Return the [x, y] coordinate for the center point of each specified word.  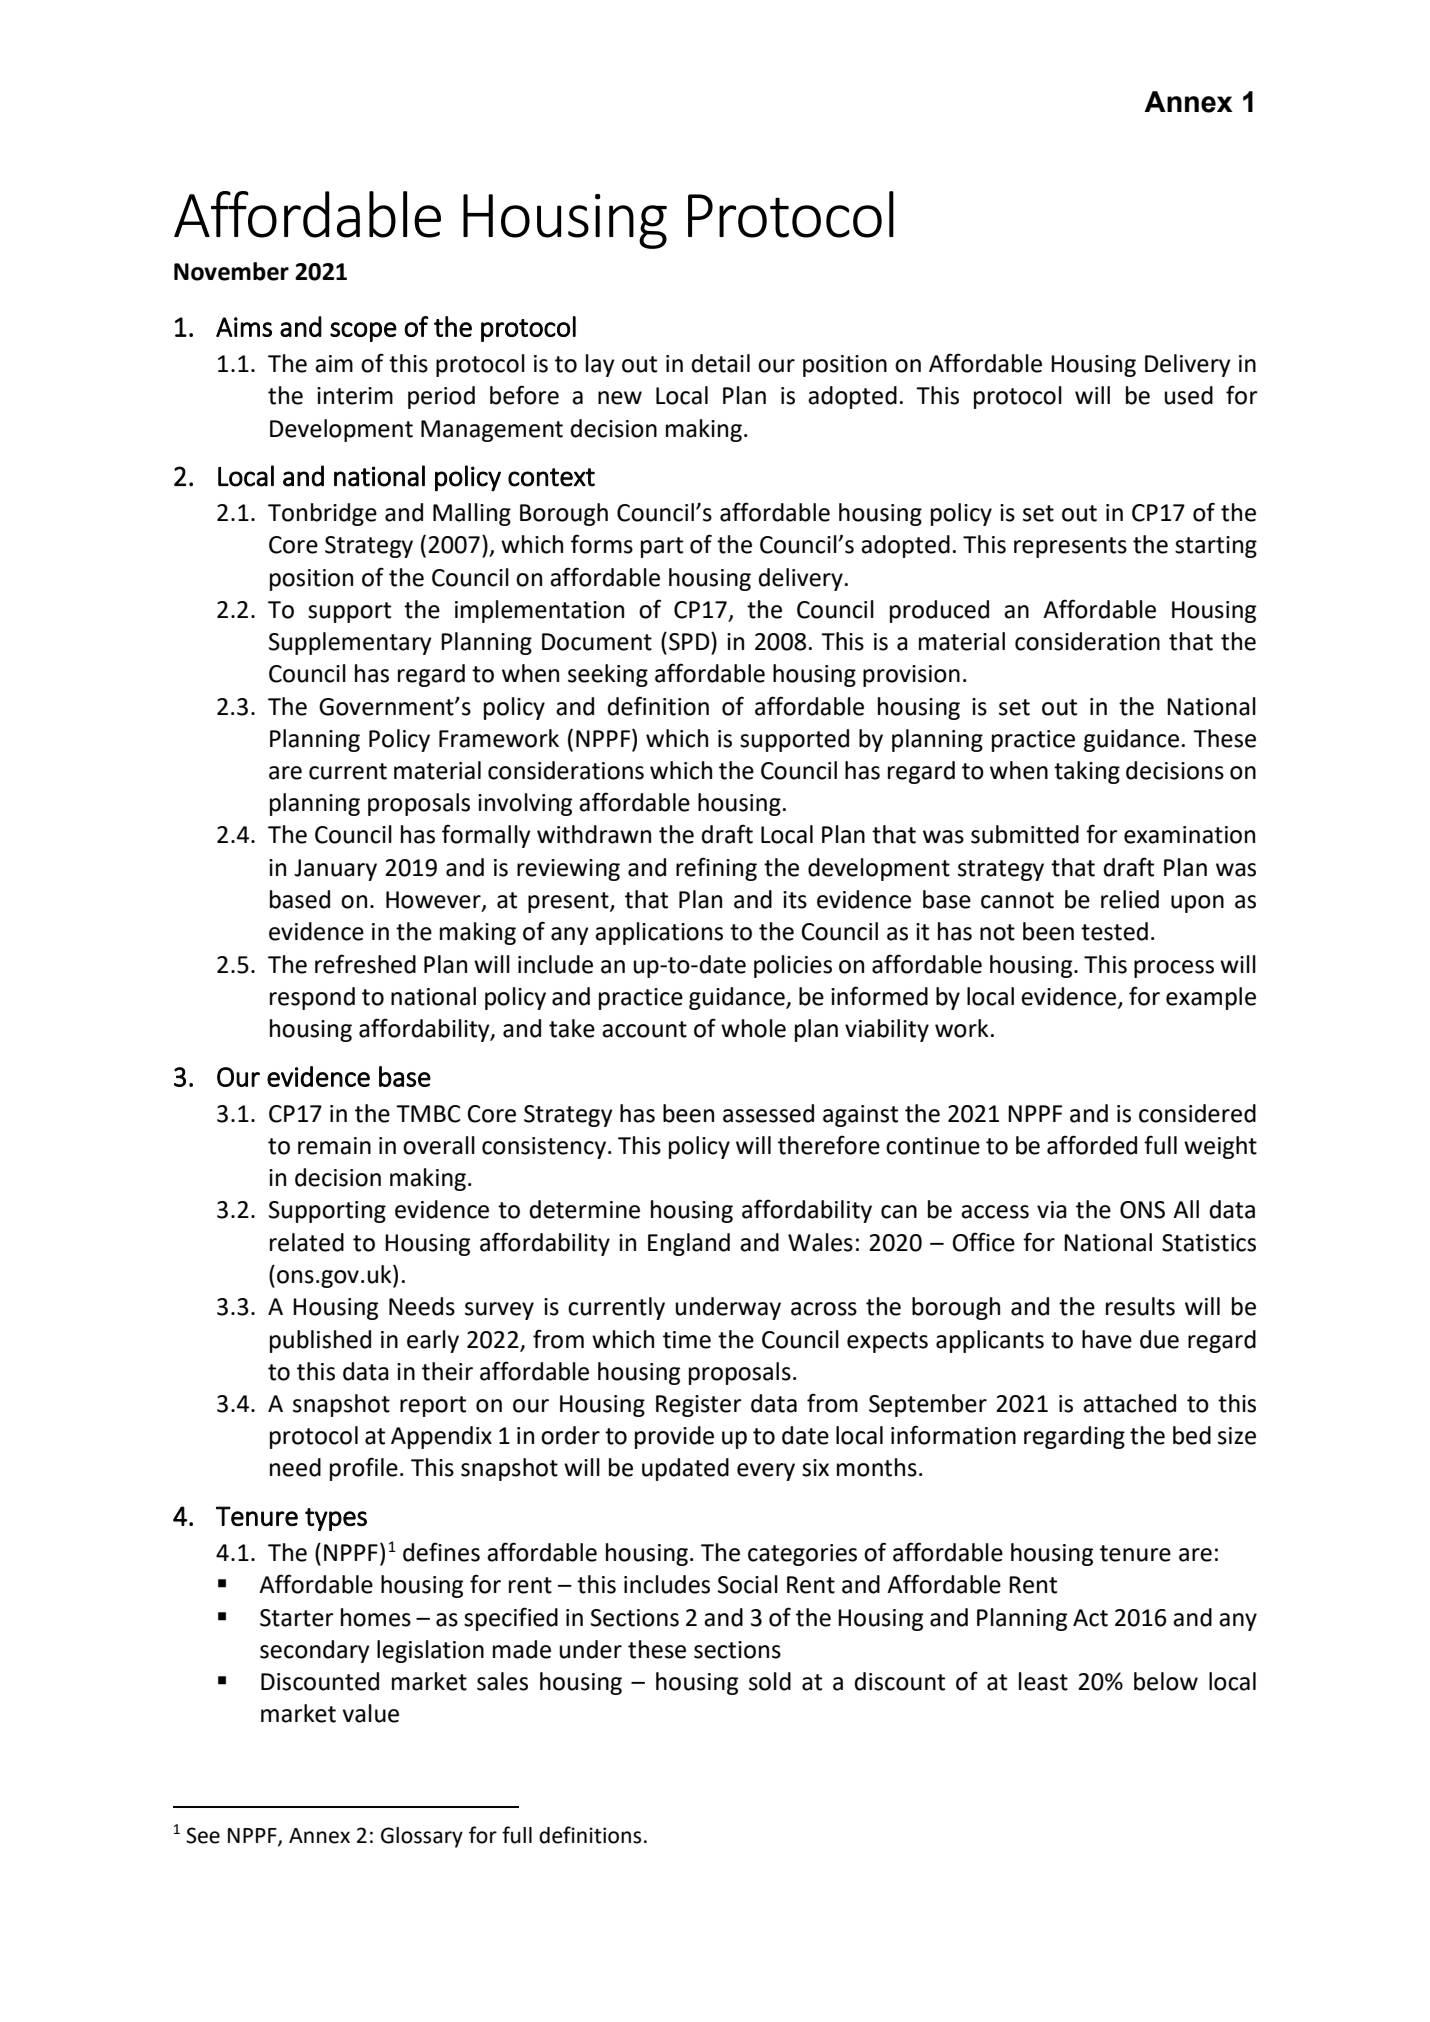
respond [312, 998]
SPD [690, 641]
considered [1197, 1113]
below [1166, 1681]
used [1188, 395]
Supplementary [350, 643]
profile [364, 1469]
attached [1129, 1403]
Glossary [422, 1837]
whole [753, 1028]
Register [699, 1406]
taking [1087, 772]
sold [770, 1681]
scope [363, 332]
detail [721, 363]
